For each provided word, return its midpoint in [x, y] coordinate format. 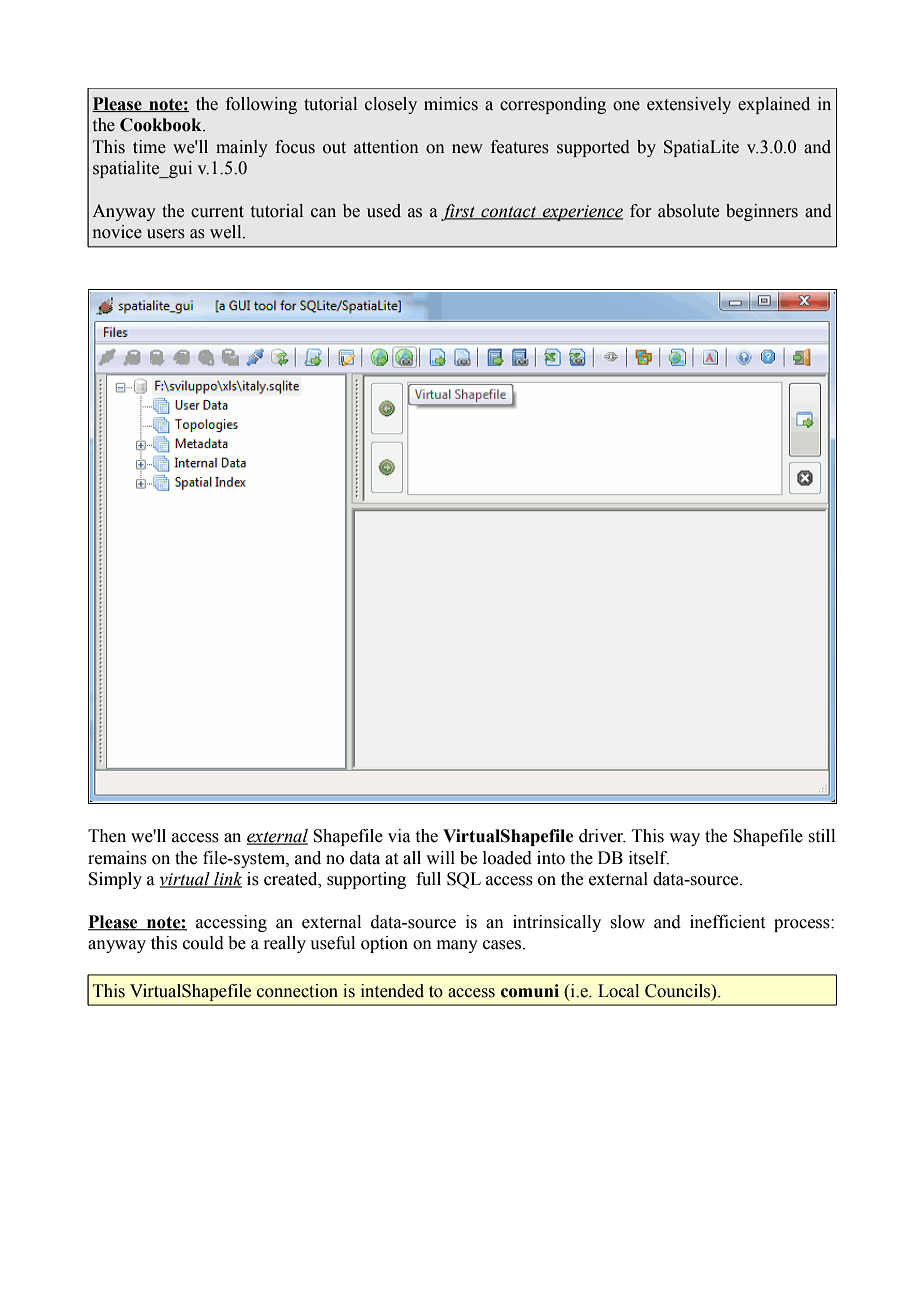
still [821, 836]
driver [602, 836]
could [203, 943]
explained [774, 105]
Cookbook [162, 125]
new [467, 149]
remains [117, 858]
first [459, 212]
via [399, 836]
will [440, 857]
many [457, 946]
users [166, 234]
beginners [762, 212]
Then [107, 836]
